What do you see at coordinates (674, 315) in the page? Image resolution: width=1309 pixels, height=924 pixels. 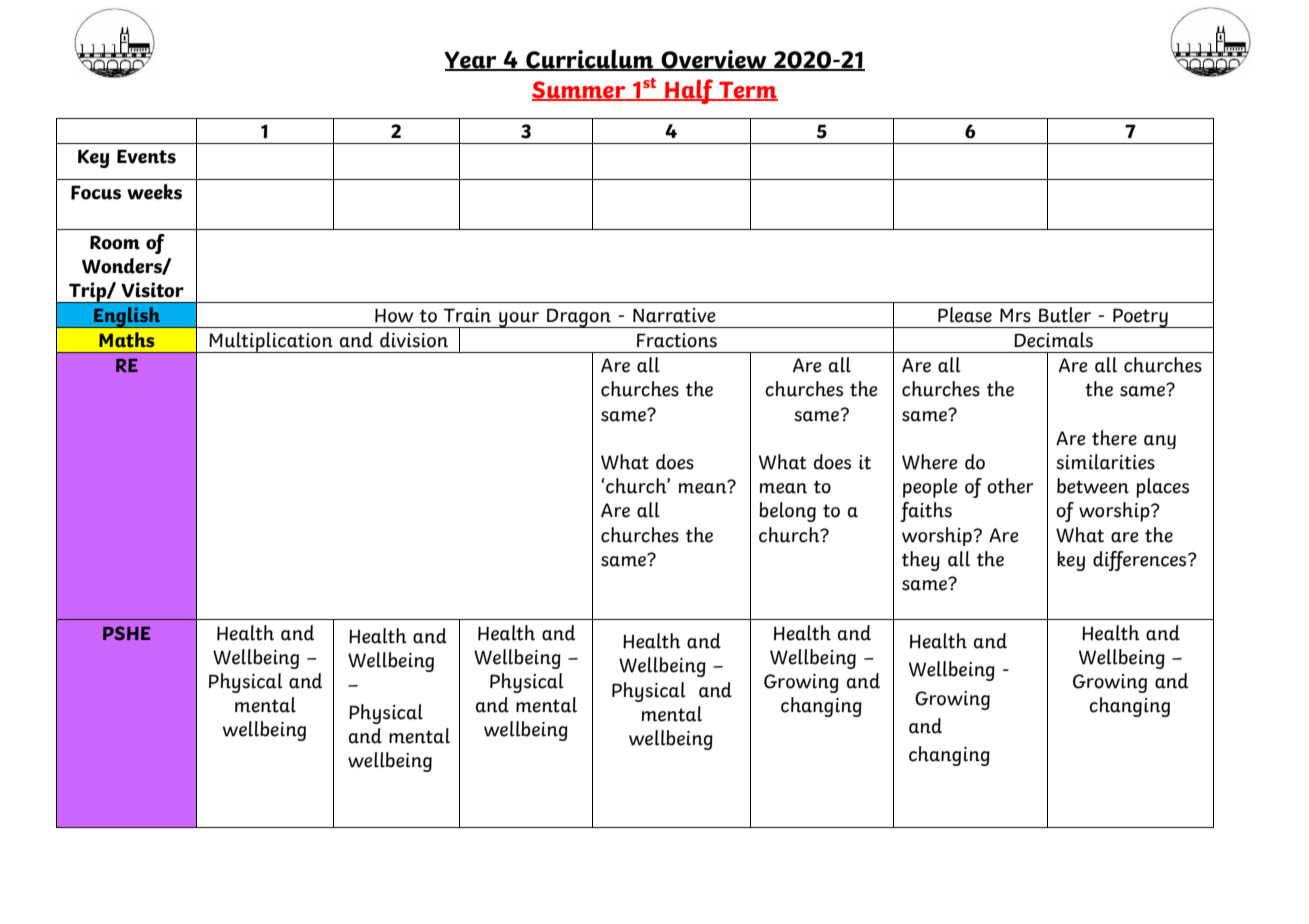 I see `Narrative` at bounding box center [674, 315].
